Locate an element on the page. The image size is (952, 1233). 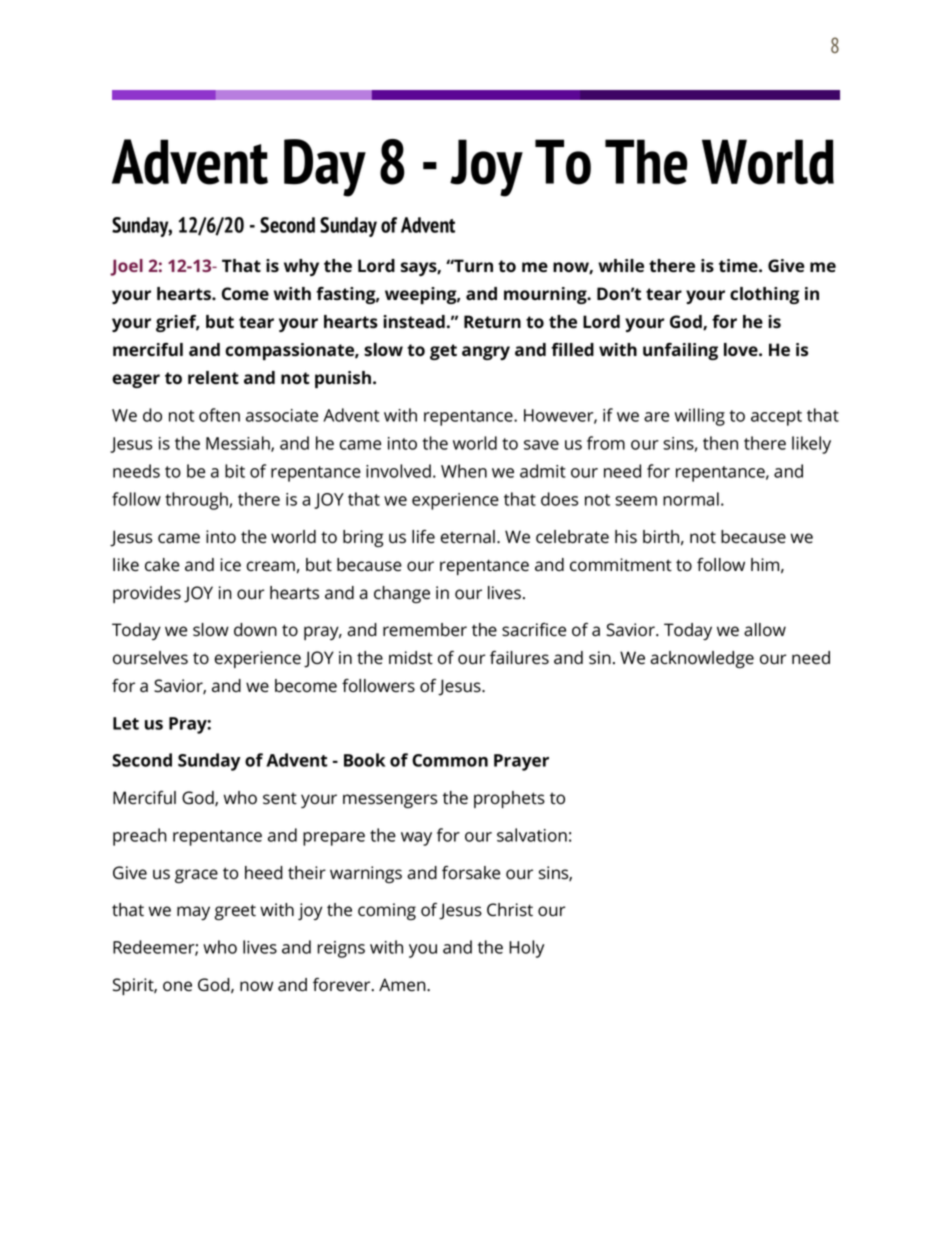
Joel is located at coordinates (126, 267).
